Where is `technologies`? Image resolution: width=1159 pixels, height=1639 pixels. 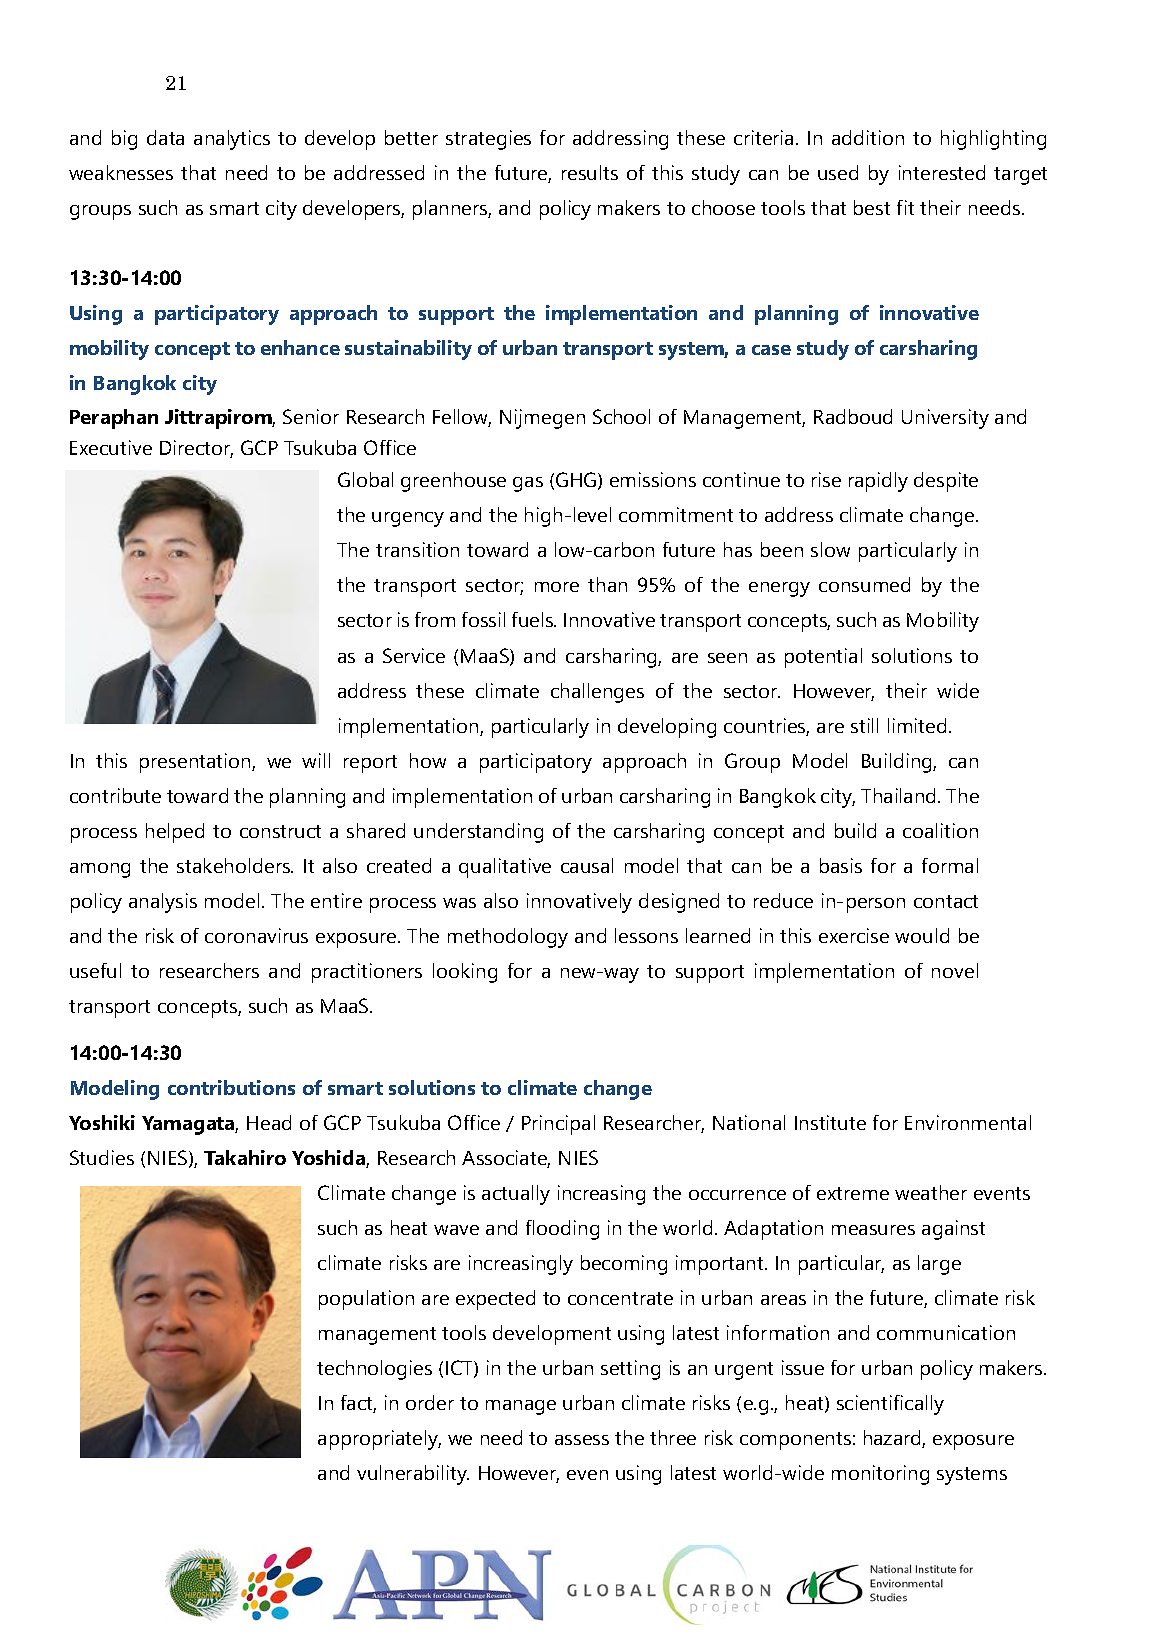 technologies is located at coordinates (374, 1370).
